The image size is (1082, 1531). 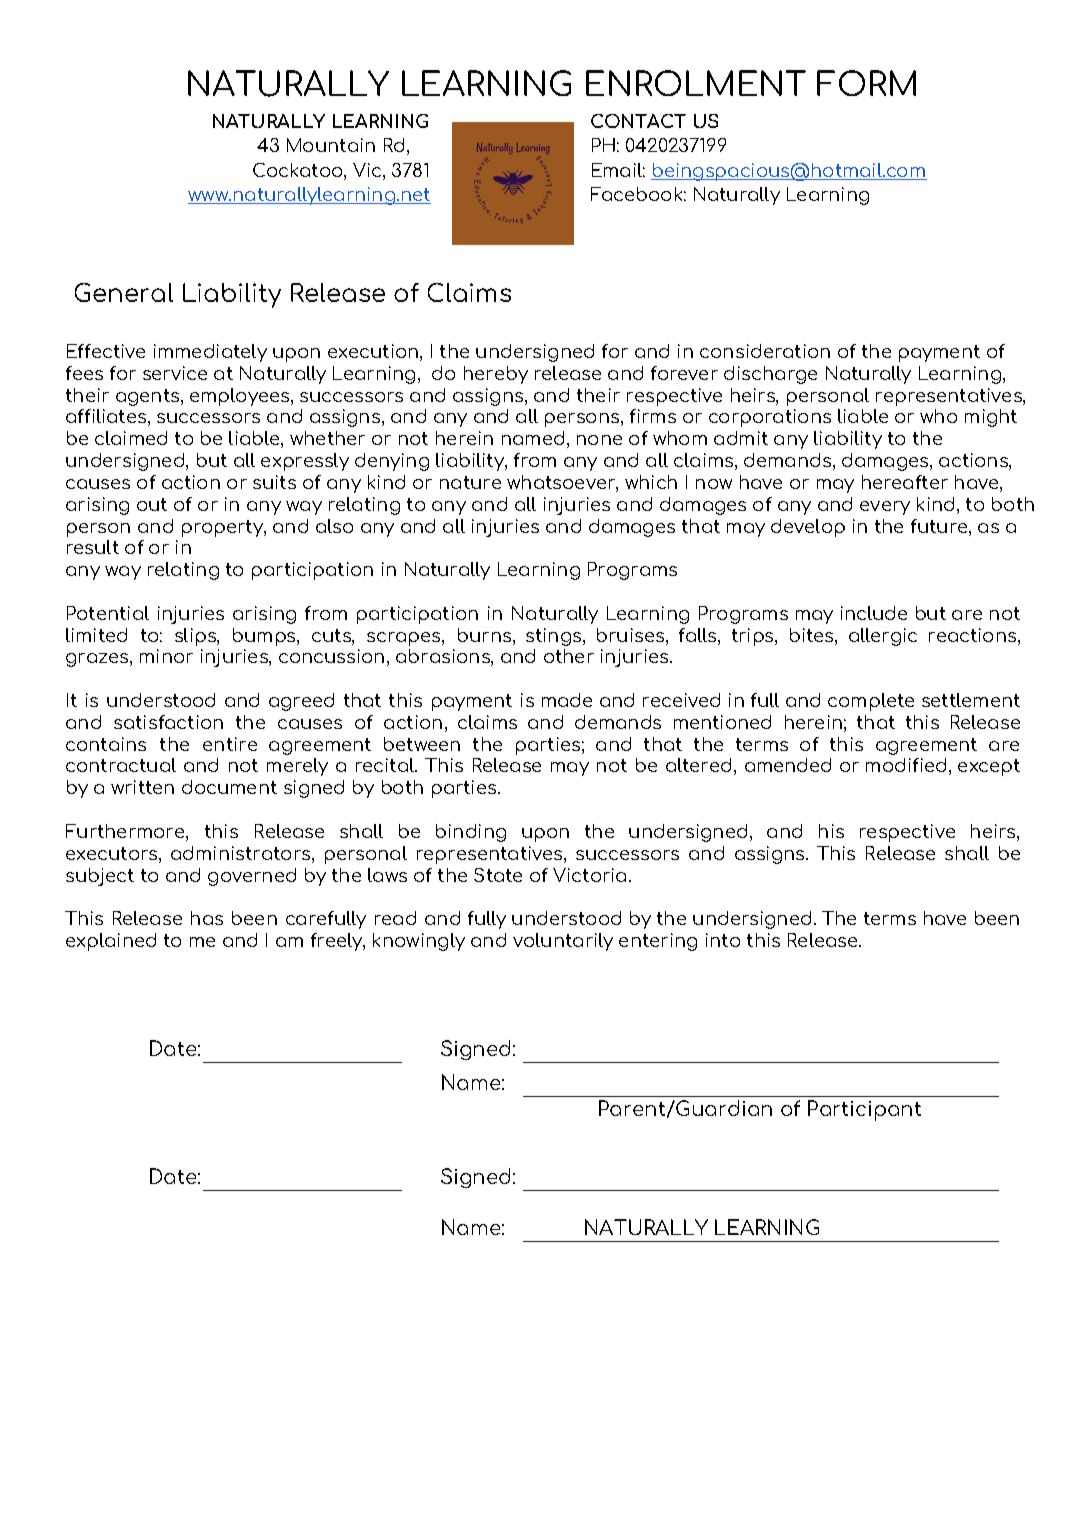 What do you see at coordinates (111, 942) in the screenshot?
I see `explained` at bounding box center [111, 942].
